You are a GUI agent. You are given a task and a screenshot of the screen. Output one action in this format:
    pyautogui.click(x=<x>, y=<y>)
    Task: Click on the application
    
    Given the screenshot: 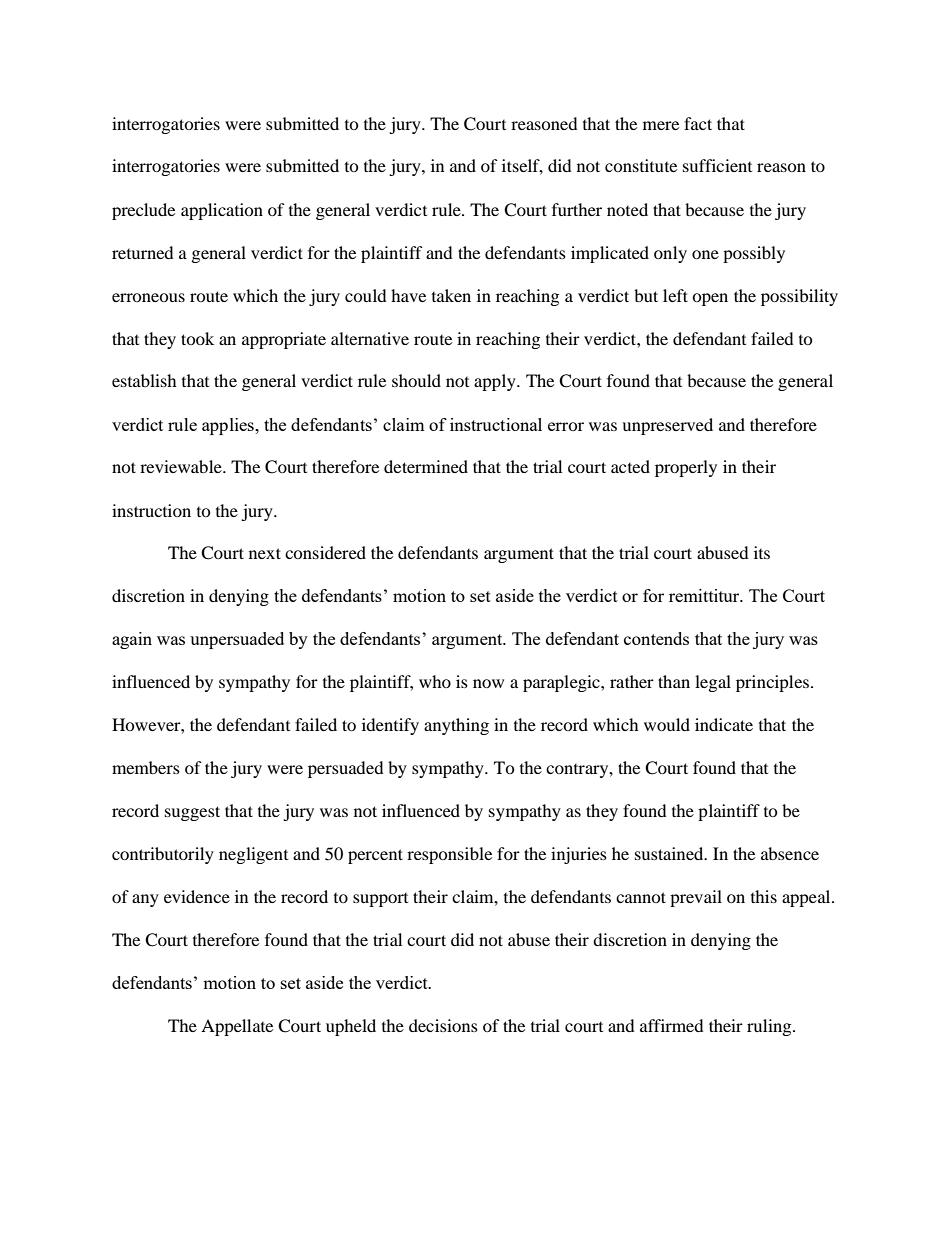 What is the action you would take?
    pyautogui.click(x=222, y=211)
